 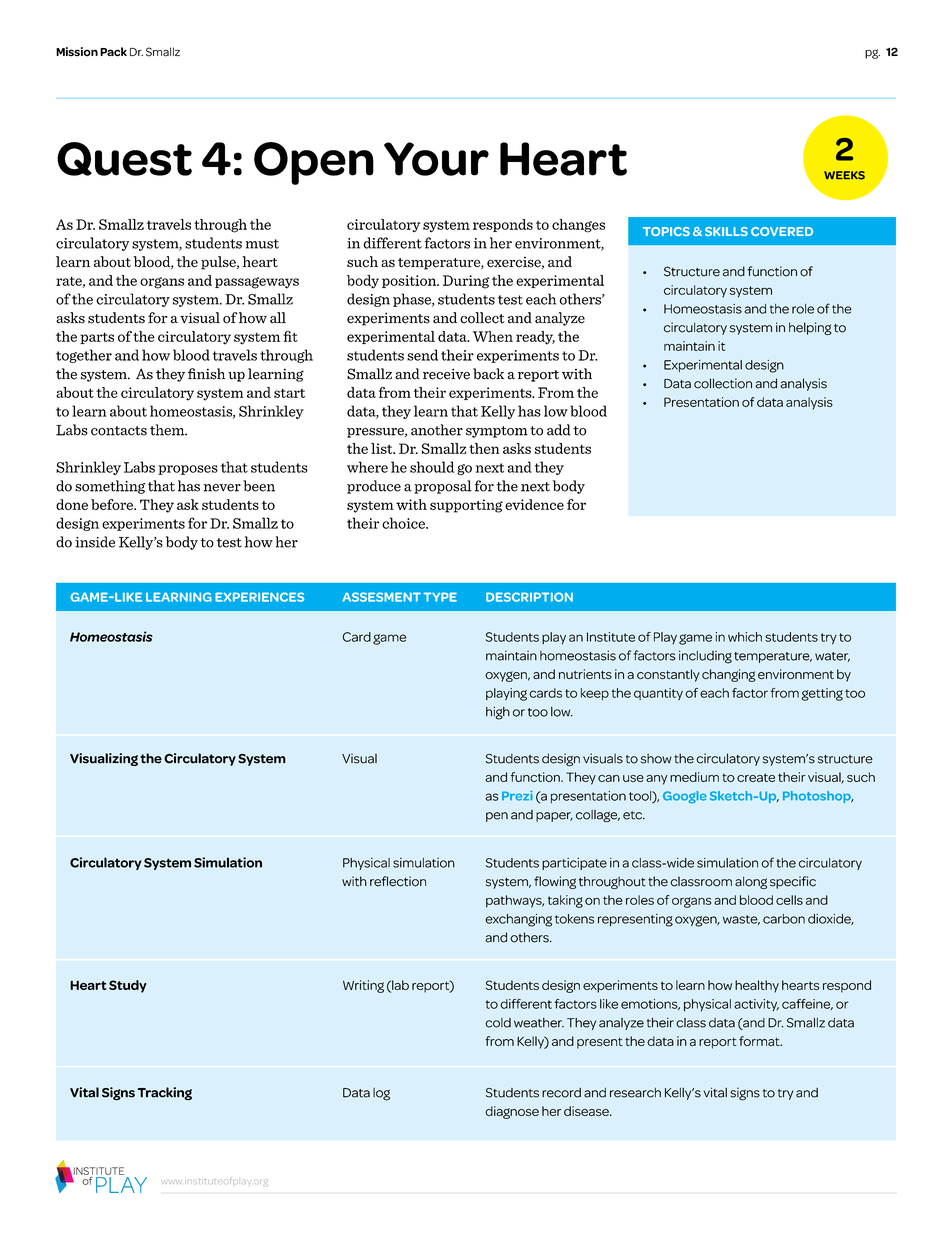 I want to click on Your, so click(x=436, y=159).
